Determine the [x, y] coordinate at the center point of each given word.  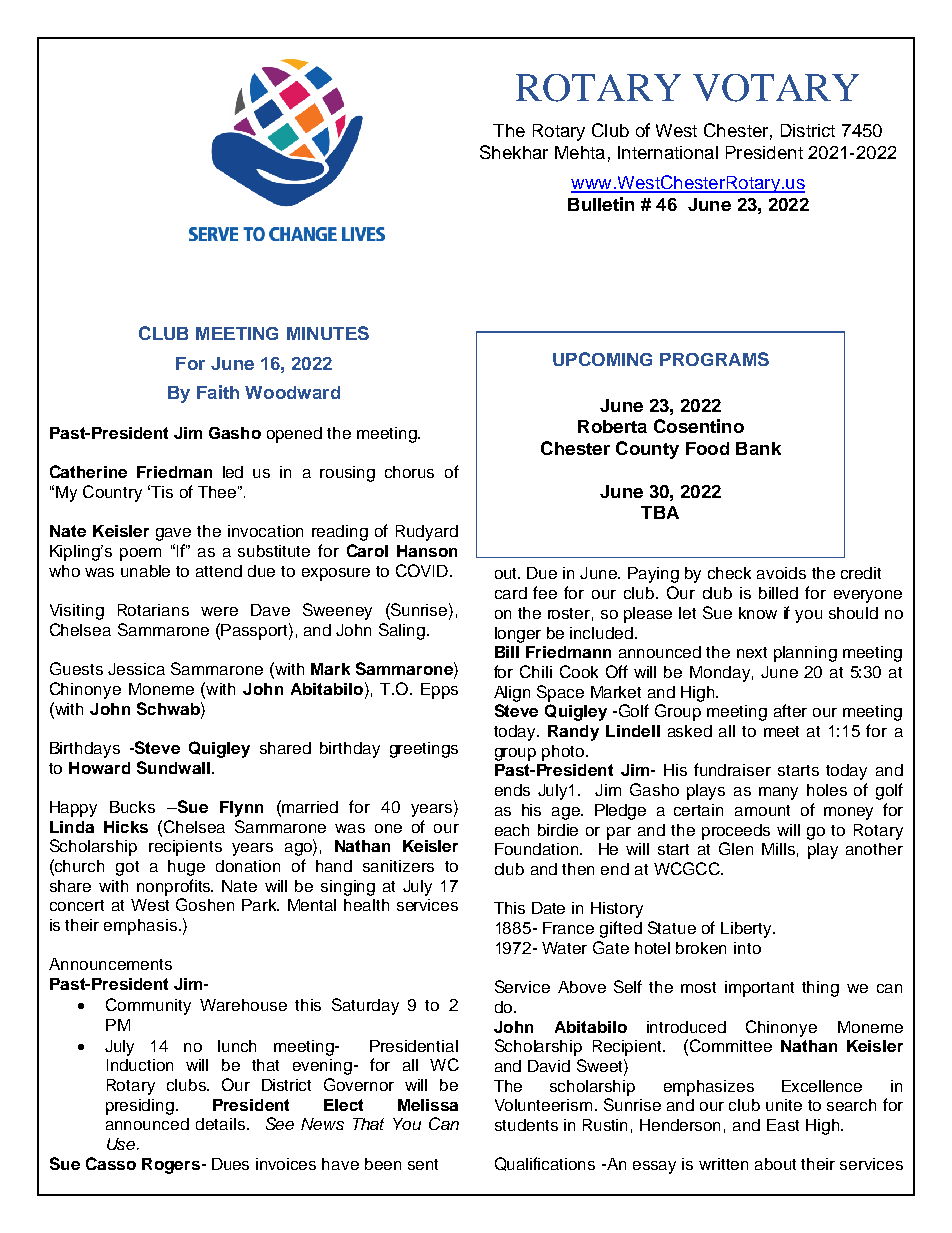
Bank [758, 448]
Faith [218, 392]
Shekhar [514, 152]
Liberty [747, 930]
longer [518, 635]
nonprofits [175, 887]
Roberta [612, 426]
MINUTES [328, 333]
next [752, 652]
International [668, 152]
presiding [140, 1107]
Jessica [136, 669]
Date [548, 908]
